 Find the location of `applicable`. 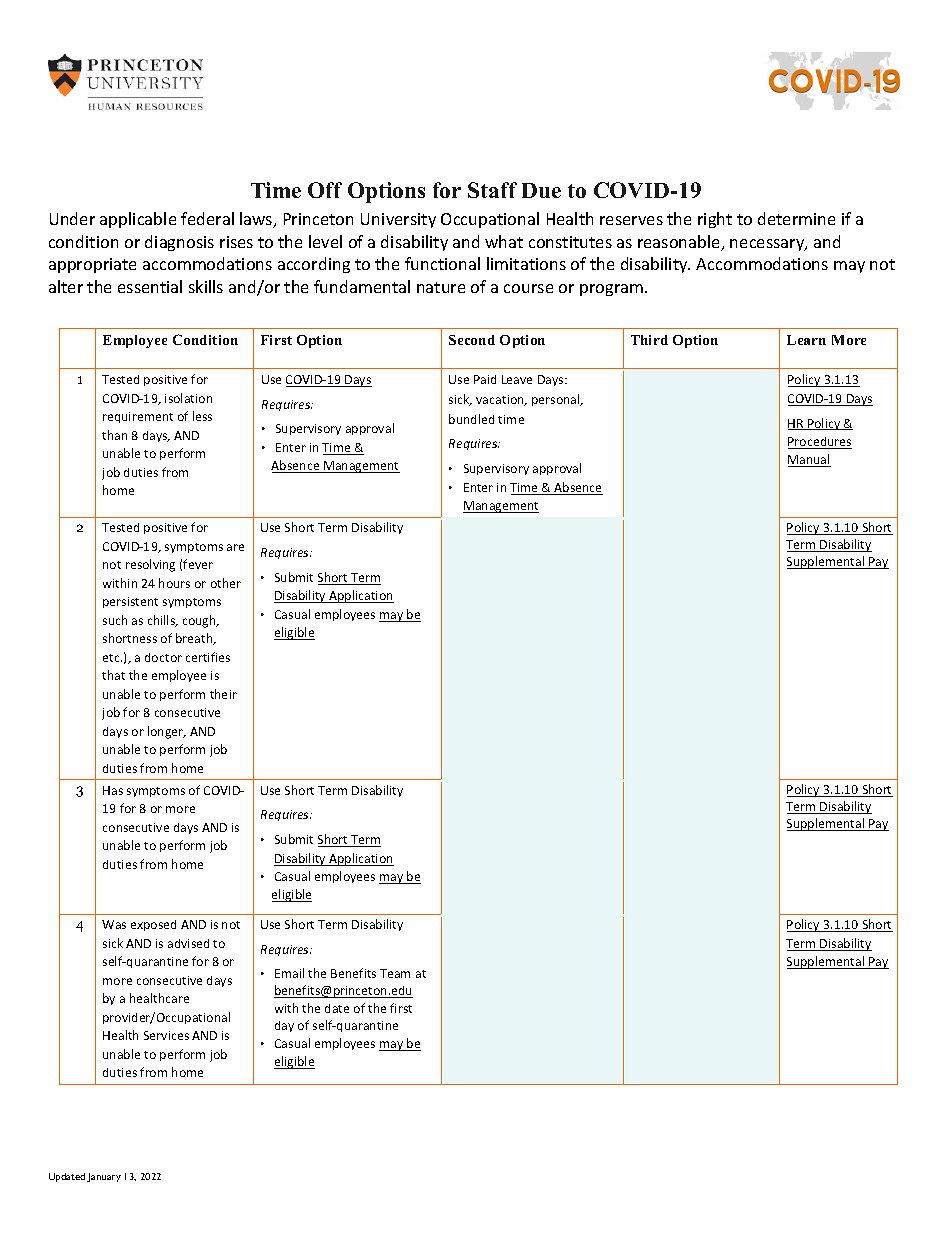

applicable is located at coordinates (138, 220).
